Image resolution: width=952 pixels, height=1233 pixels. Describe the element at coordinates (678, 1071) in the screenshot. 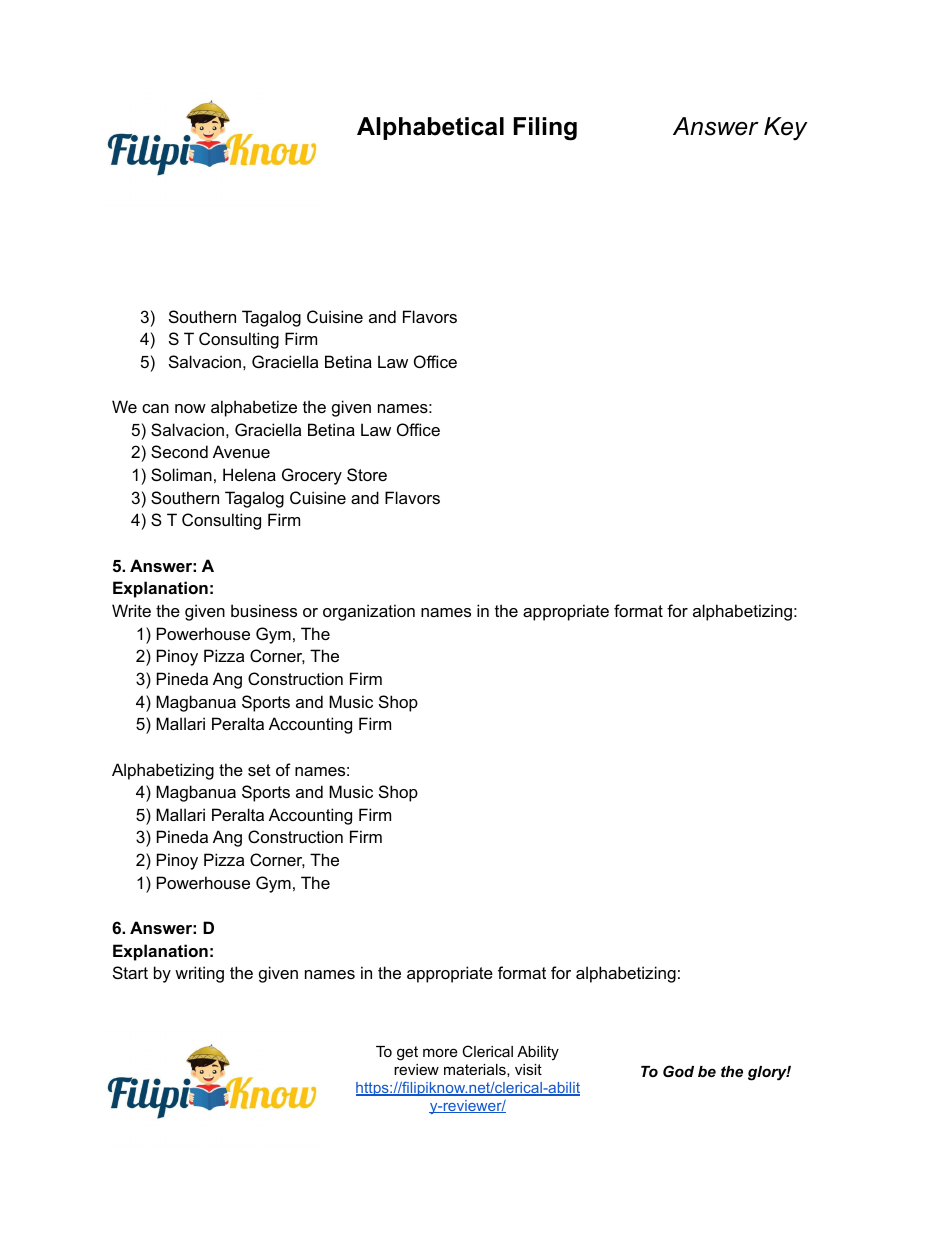

I see `God` at that location.
